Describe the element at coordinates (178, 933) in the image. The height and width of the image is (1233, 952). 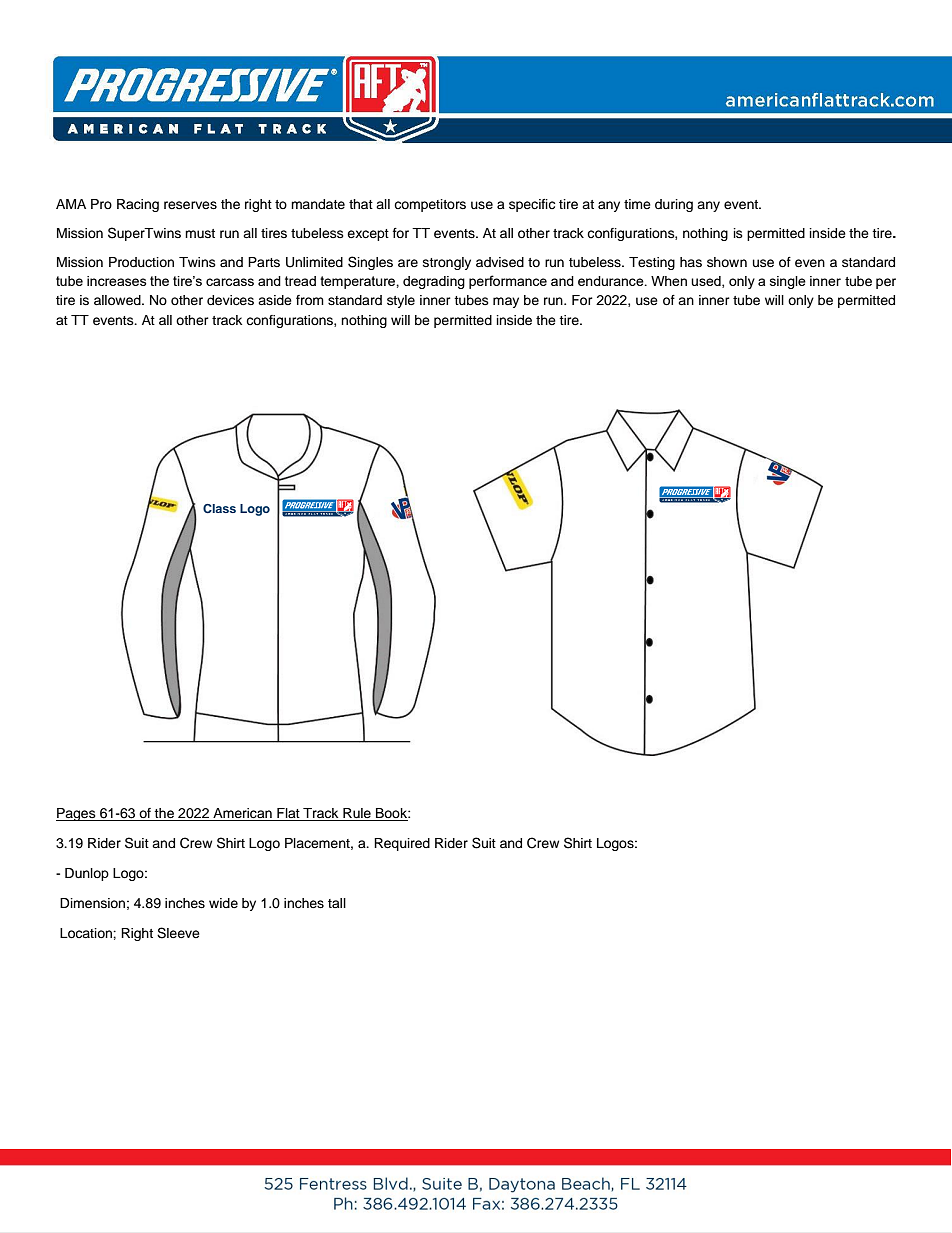
I see `Sleeve` at that location.
